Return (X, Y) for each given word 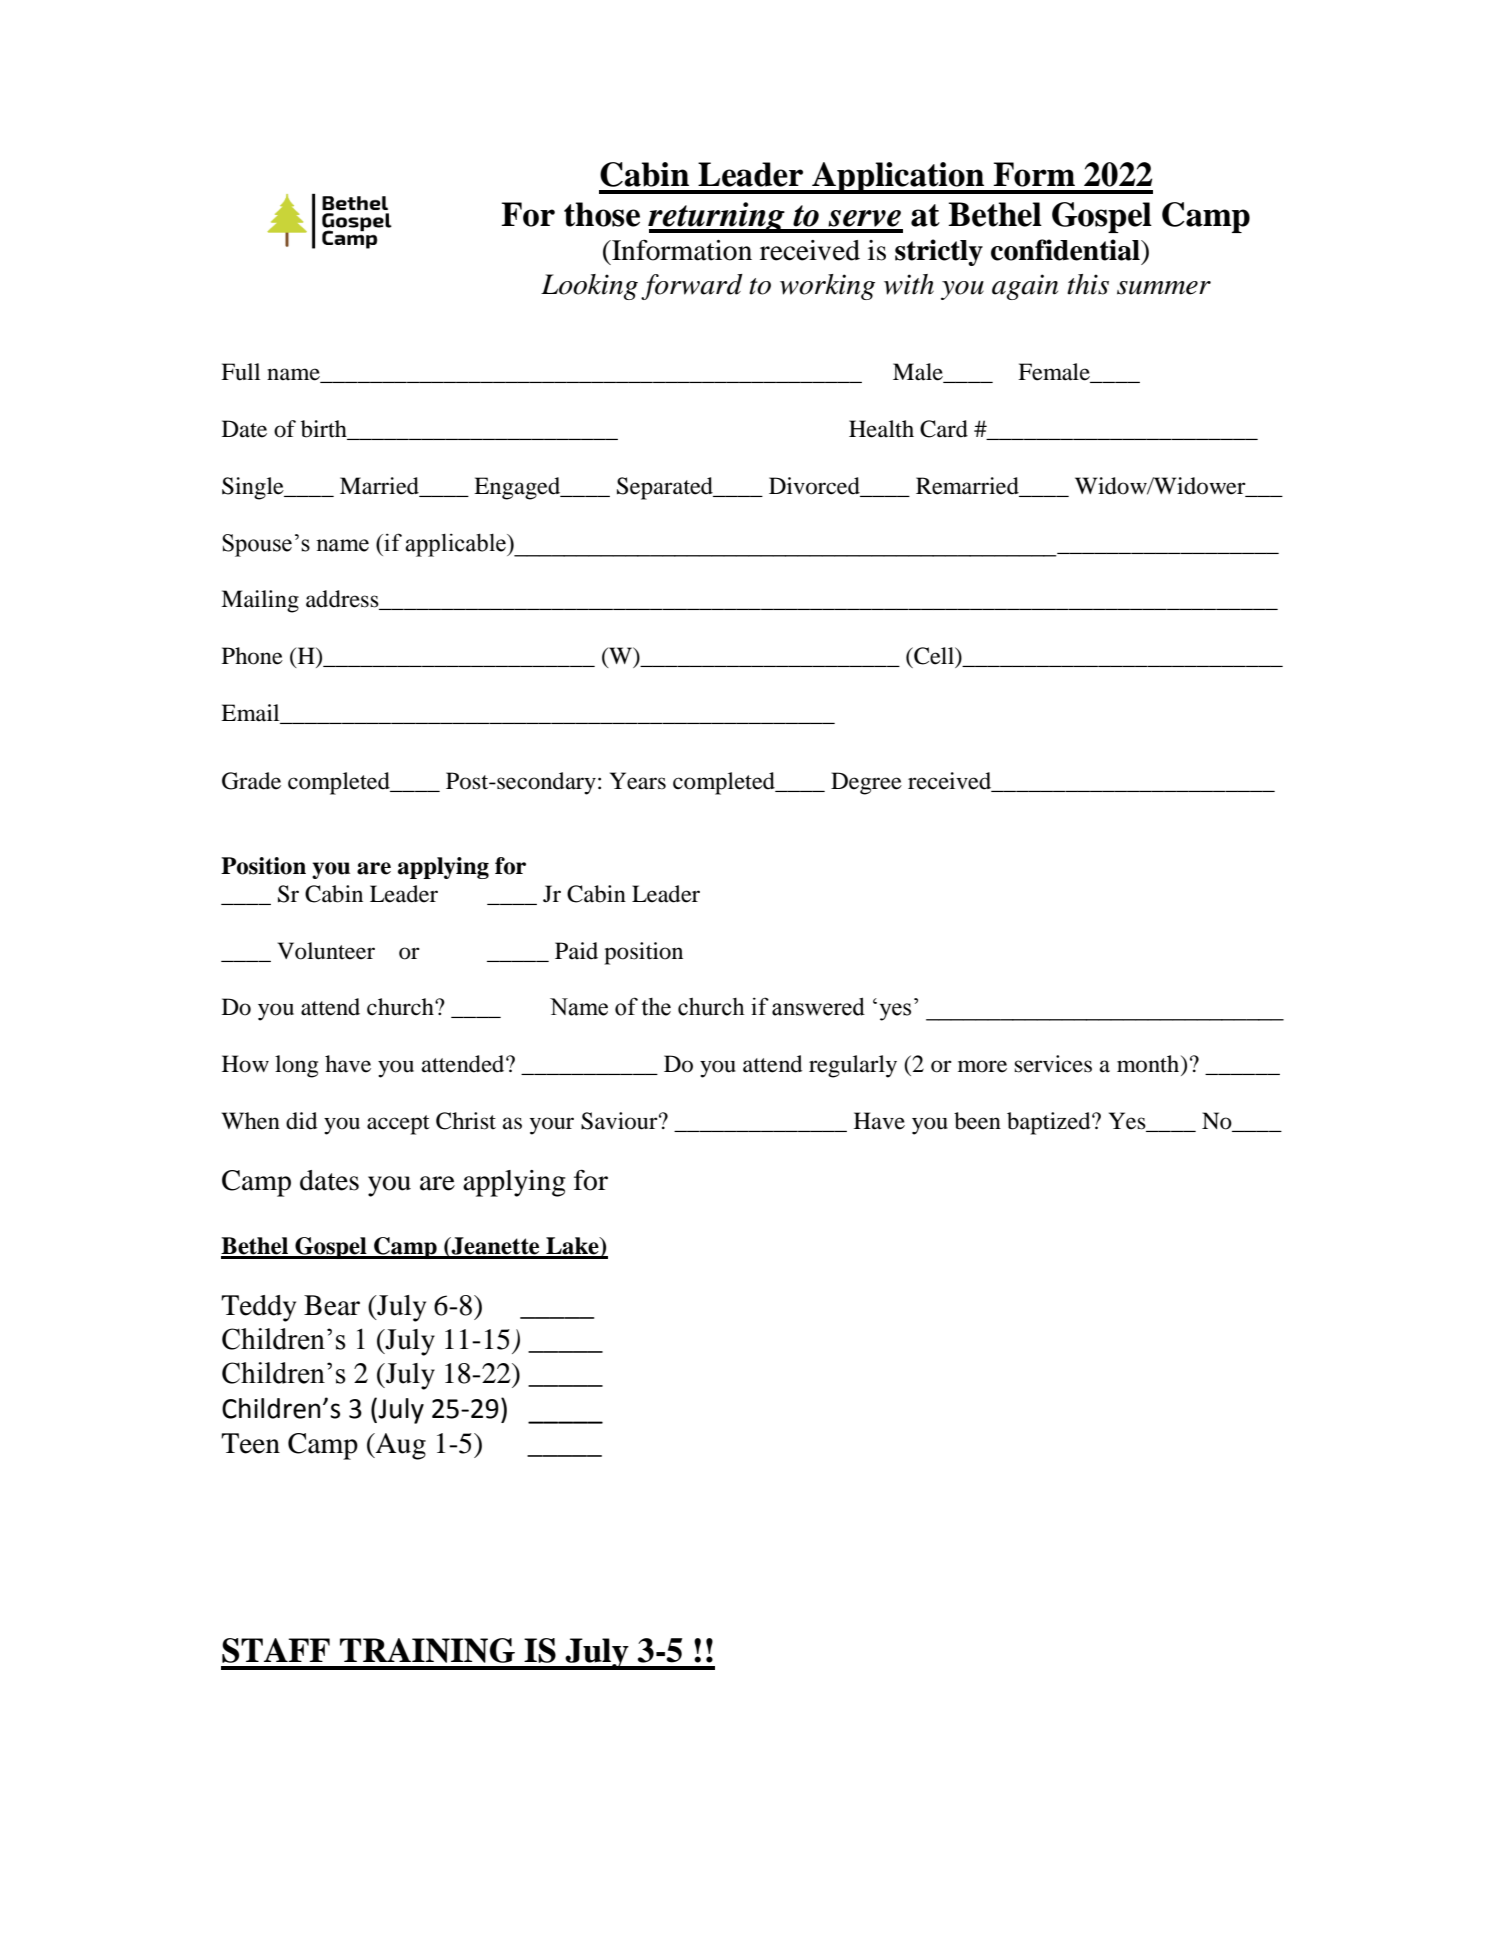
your (552, 1126)
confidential (1066, 250)
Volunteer (326, 951)
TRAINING (427, 1650)
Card (944, 429)
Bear (332, 1305)
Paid (576, 951)
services (1053, 1064)
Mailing (260, 601)
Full (240, 372)
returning (717, 217)
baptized (1050, 1123)
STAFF (276, 1650)
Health (881, 429)
